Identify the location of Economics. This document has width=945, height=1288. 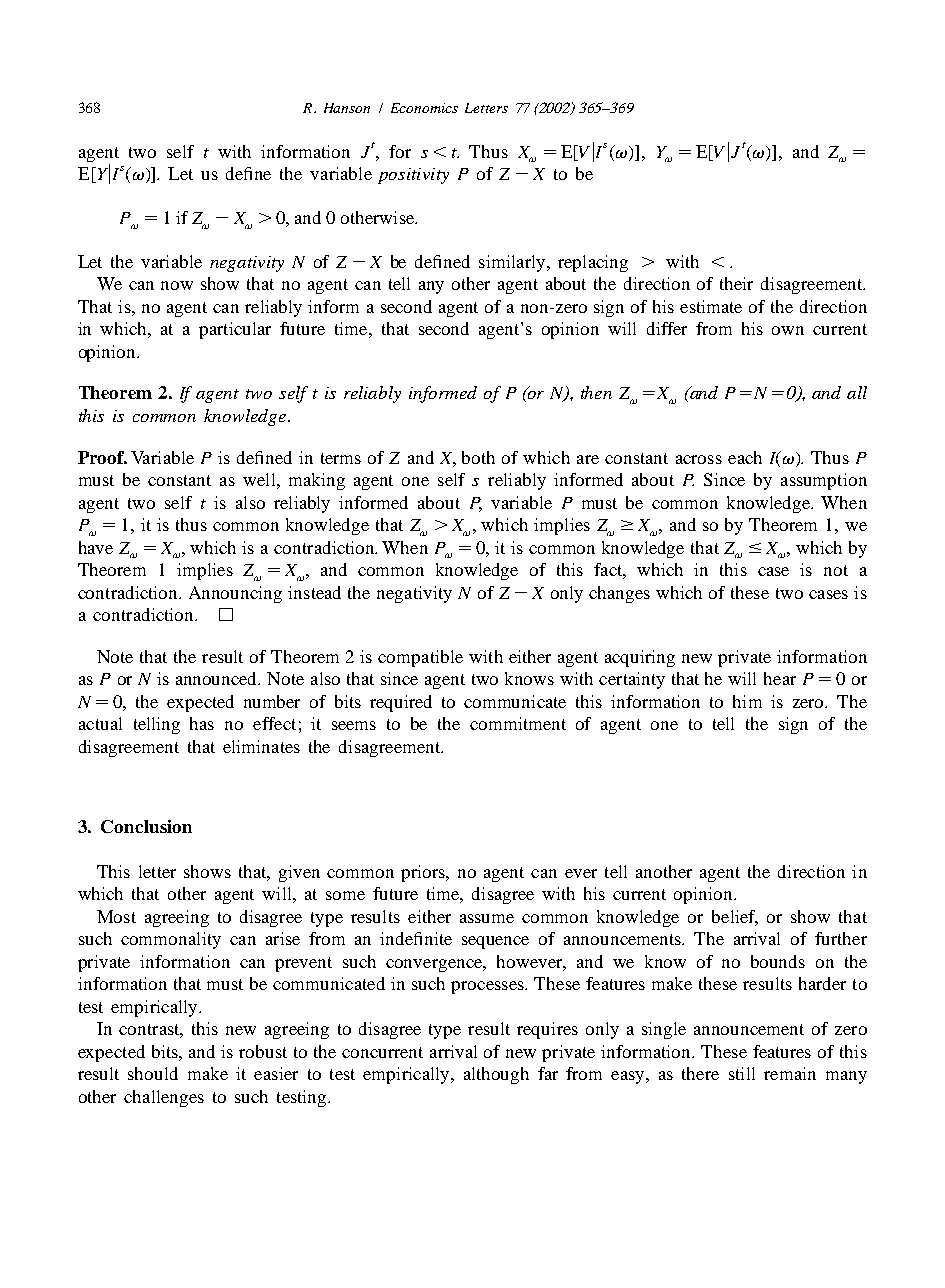
(424, 108).
